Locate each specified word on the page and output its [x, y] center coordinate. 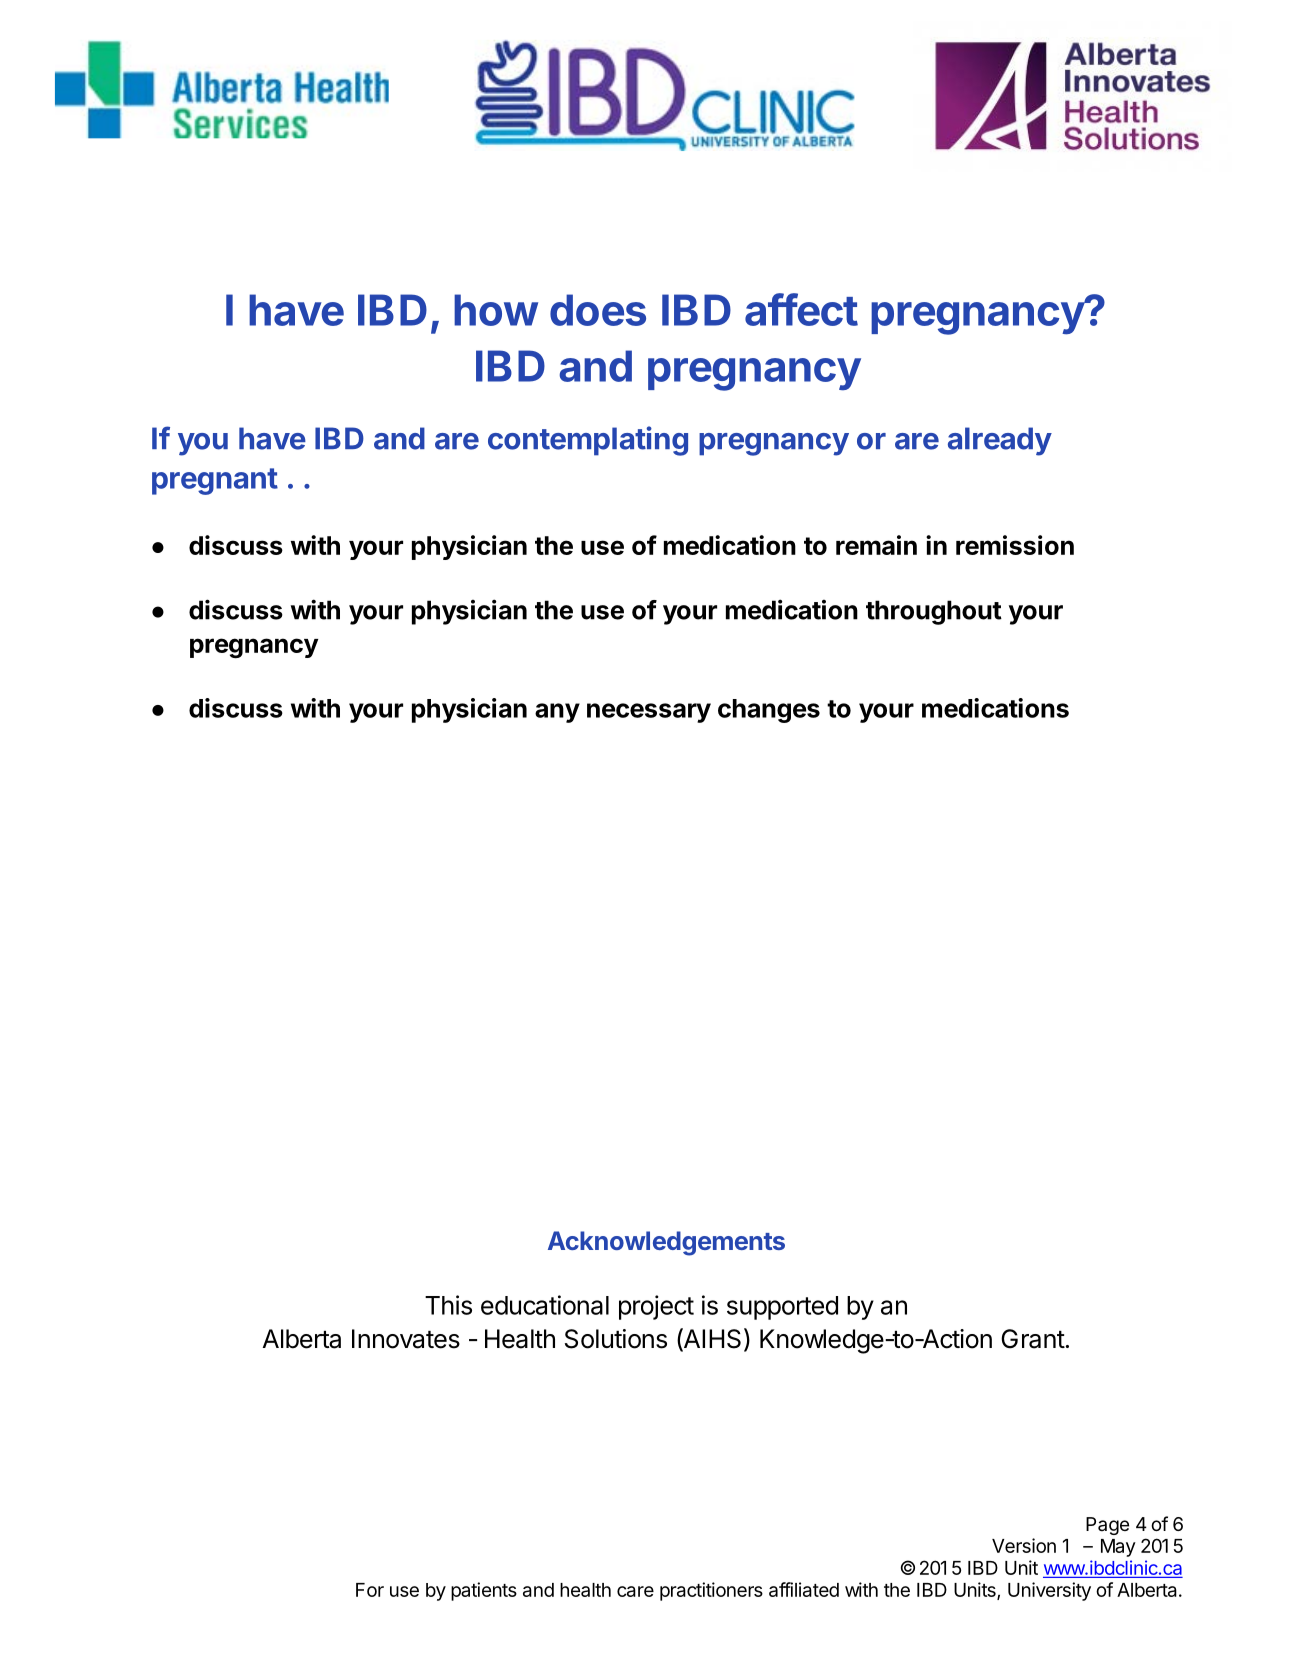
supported [782, 1308]
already [1000, 441]
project [656, 1307]
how [496, 310]
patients [484, 1591]
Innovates [406, 1339]
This [448, 1305]
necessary [649, 713]
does [598, 310]
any [557, 713]
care [635, 1591]
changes [769, 711]
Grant [1033, 1339]
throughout [934, 612]
